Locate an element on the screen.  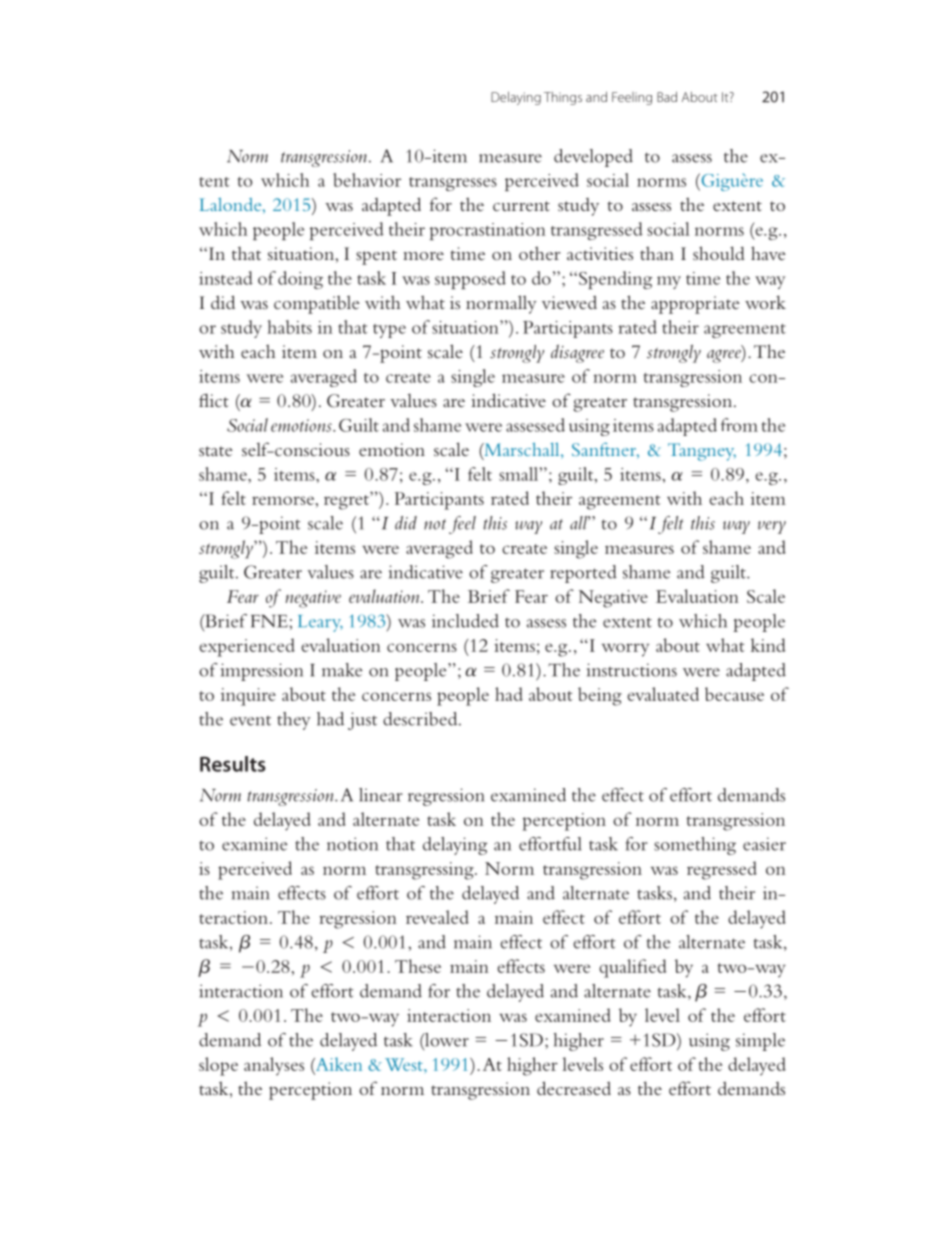
behavior is located at coordinates (367, 180).
